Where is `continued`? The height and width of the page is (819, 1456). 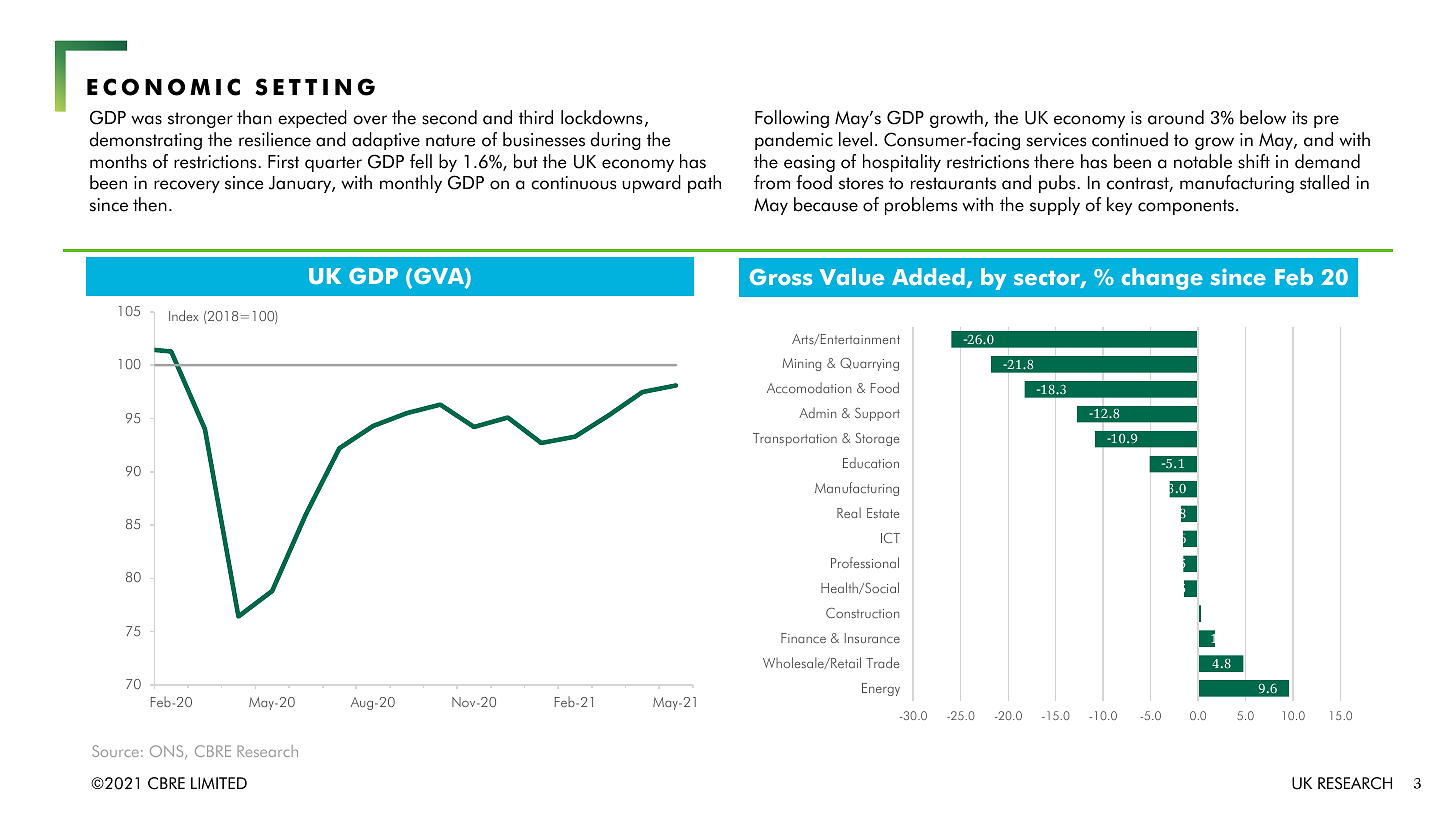 continued is located at coordinates (1130, 139).
